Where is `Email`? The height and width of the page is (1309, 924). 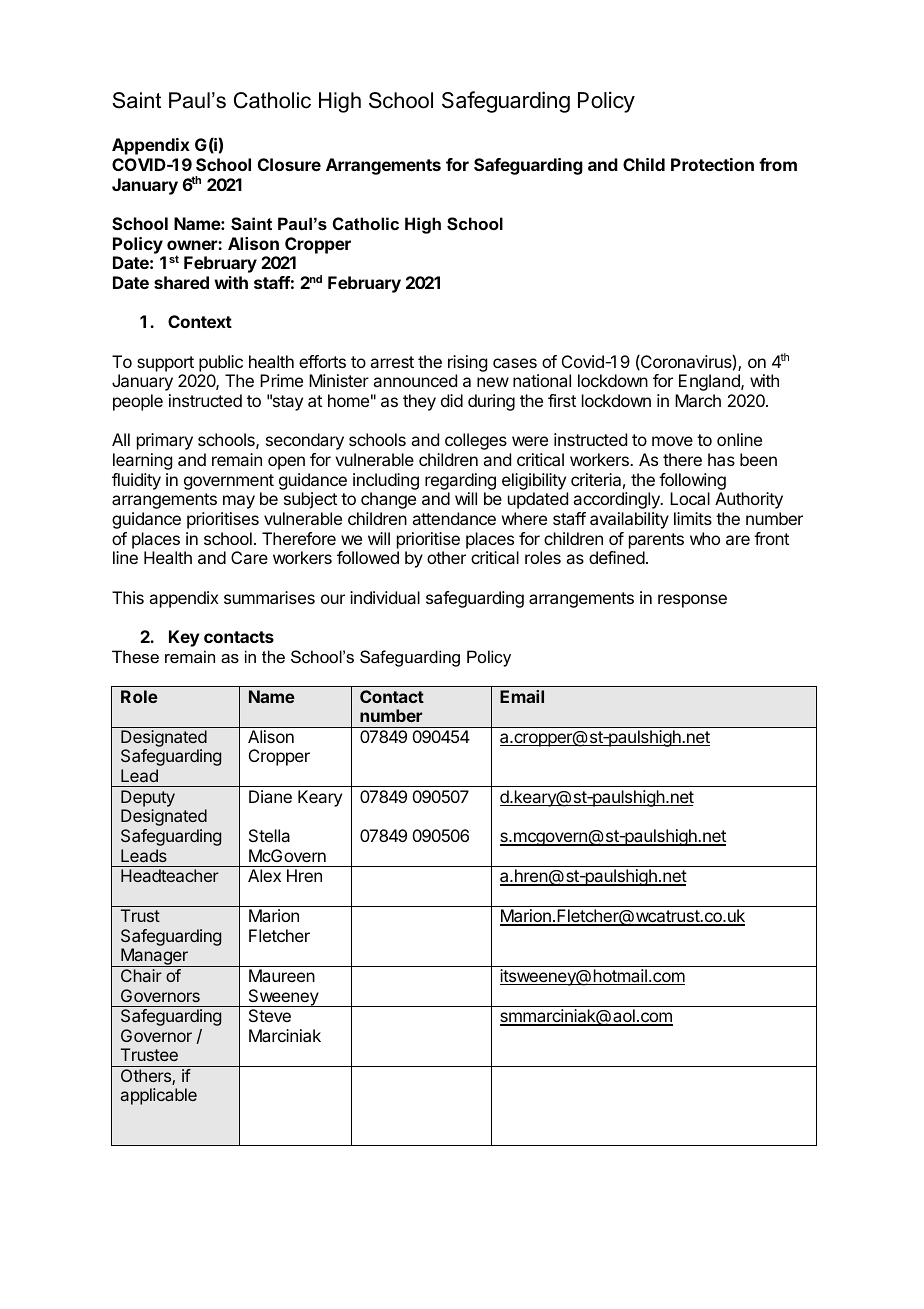
Email is located at coordinates (522, 696).
